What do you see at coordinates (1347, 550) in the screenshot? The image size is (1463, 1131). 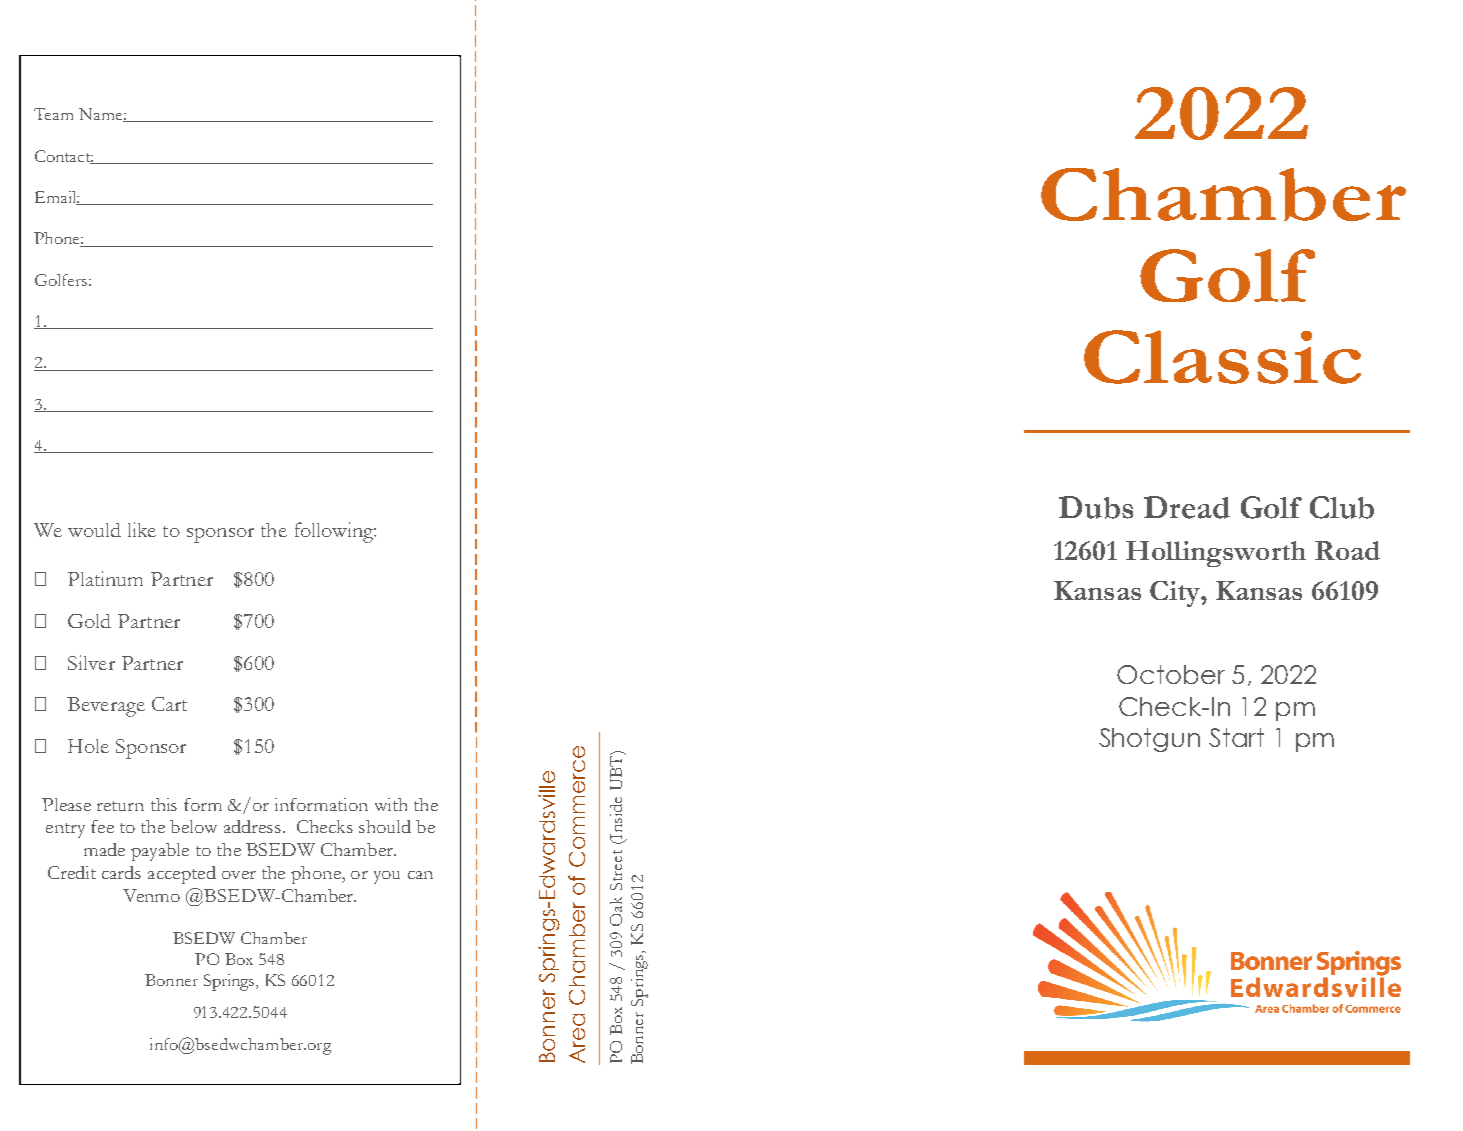 I see `Road` at bounding box center [1347, 550].
